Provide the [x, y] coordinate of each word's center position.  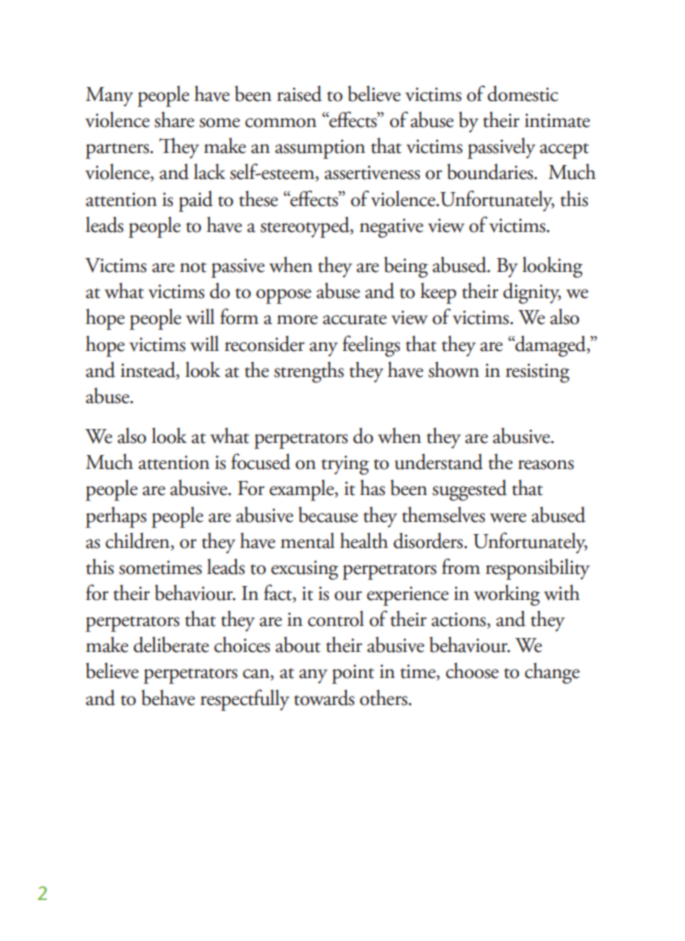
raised [299, 94]
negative [391, 228]
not [193, 267]
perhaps [116, 517]
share [174, 120]
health [364, 541]
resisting [538, 373]
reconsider [265, 344]
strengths [309, 372]
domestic [522, 94]
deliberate [171, 645]
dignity [532, 293]
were [508, 518]
